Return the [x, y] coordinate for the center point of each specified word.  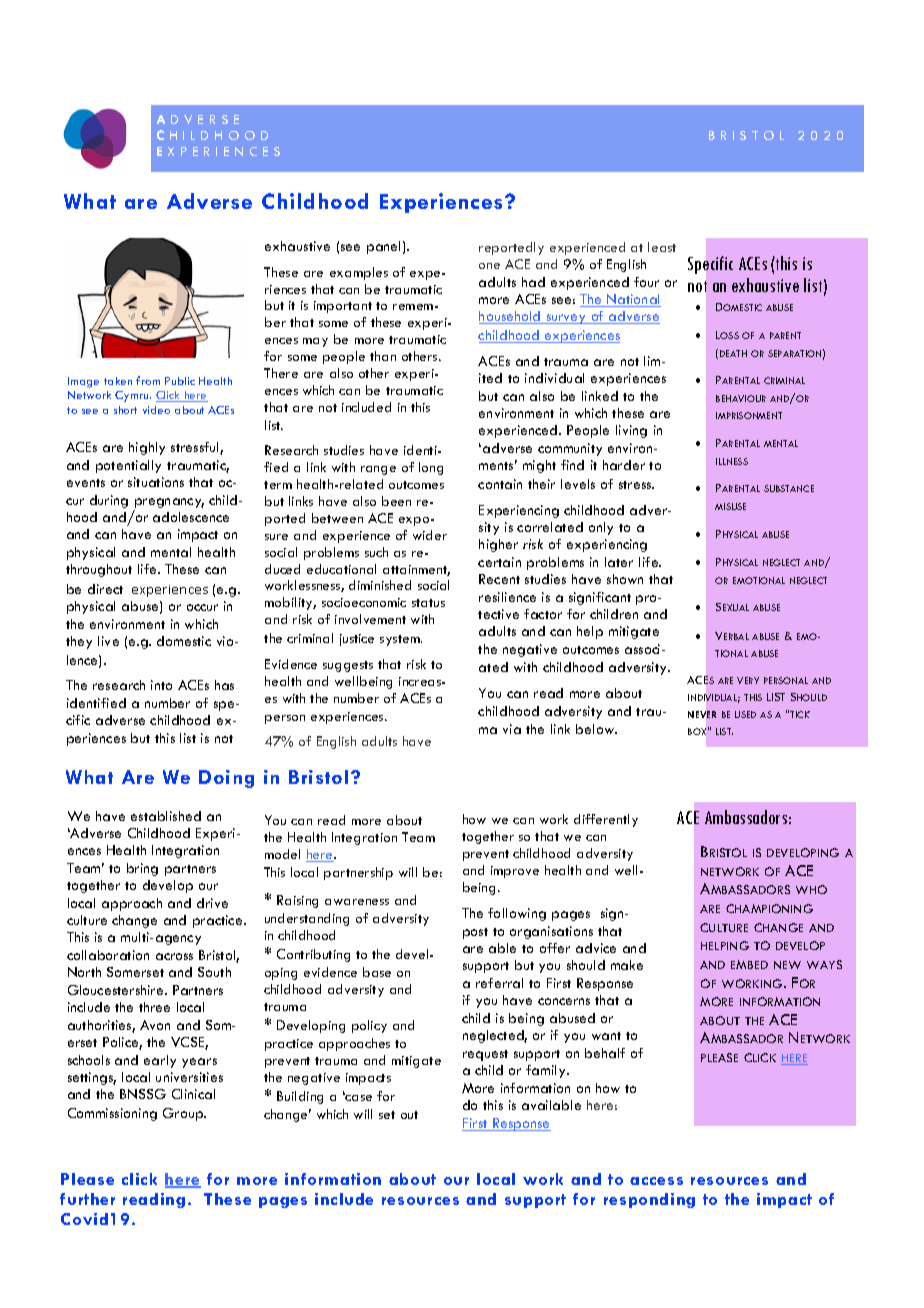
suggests [348, 666]
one [489, 266]
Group [184, 1114]
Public [180, 381]
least [662, 247]
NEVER [702, 714]
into [161, 685]
